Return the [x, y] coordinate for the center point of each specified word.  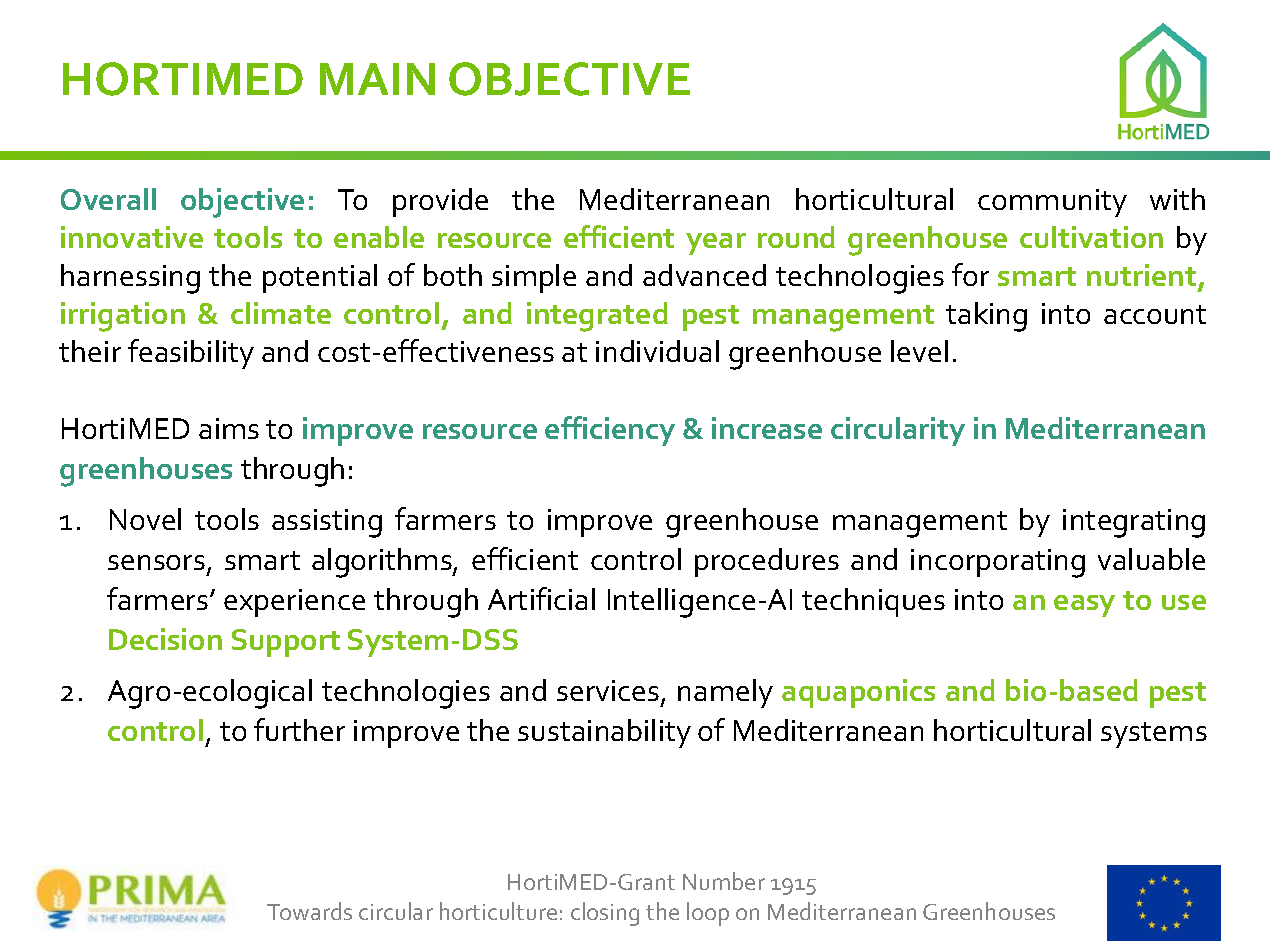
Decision [165, 639]
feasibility [191, 354]
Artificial [541, 598]
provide [440, 202]
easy [1084, 606]
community [1052, 203]
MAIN [377, 79]
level [919, 351]
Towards [309, 911]
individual [657, 351]
